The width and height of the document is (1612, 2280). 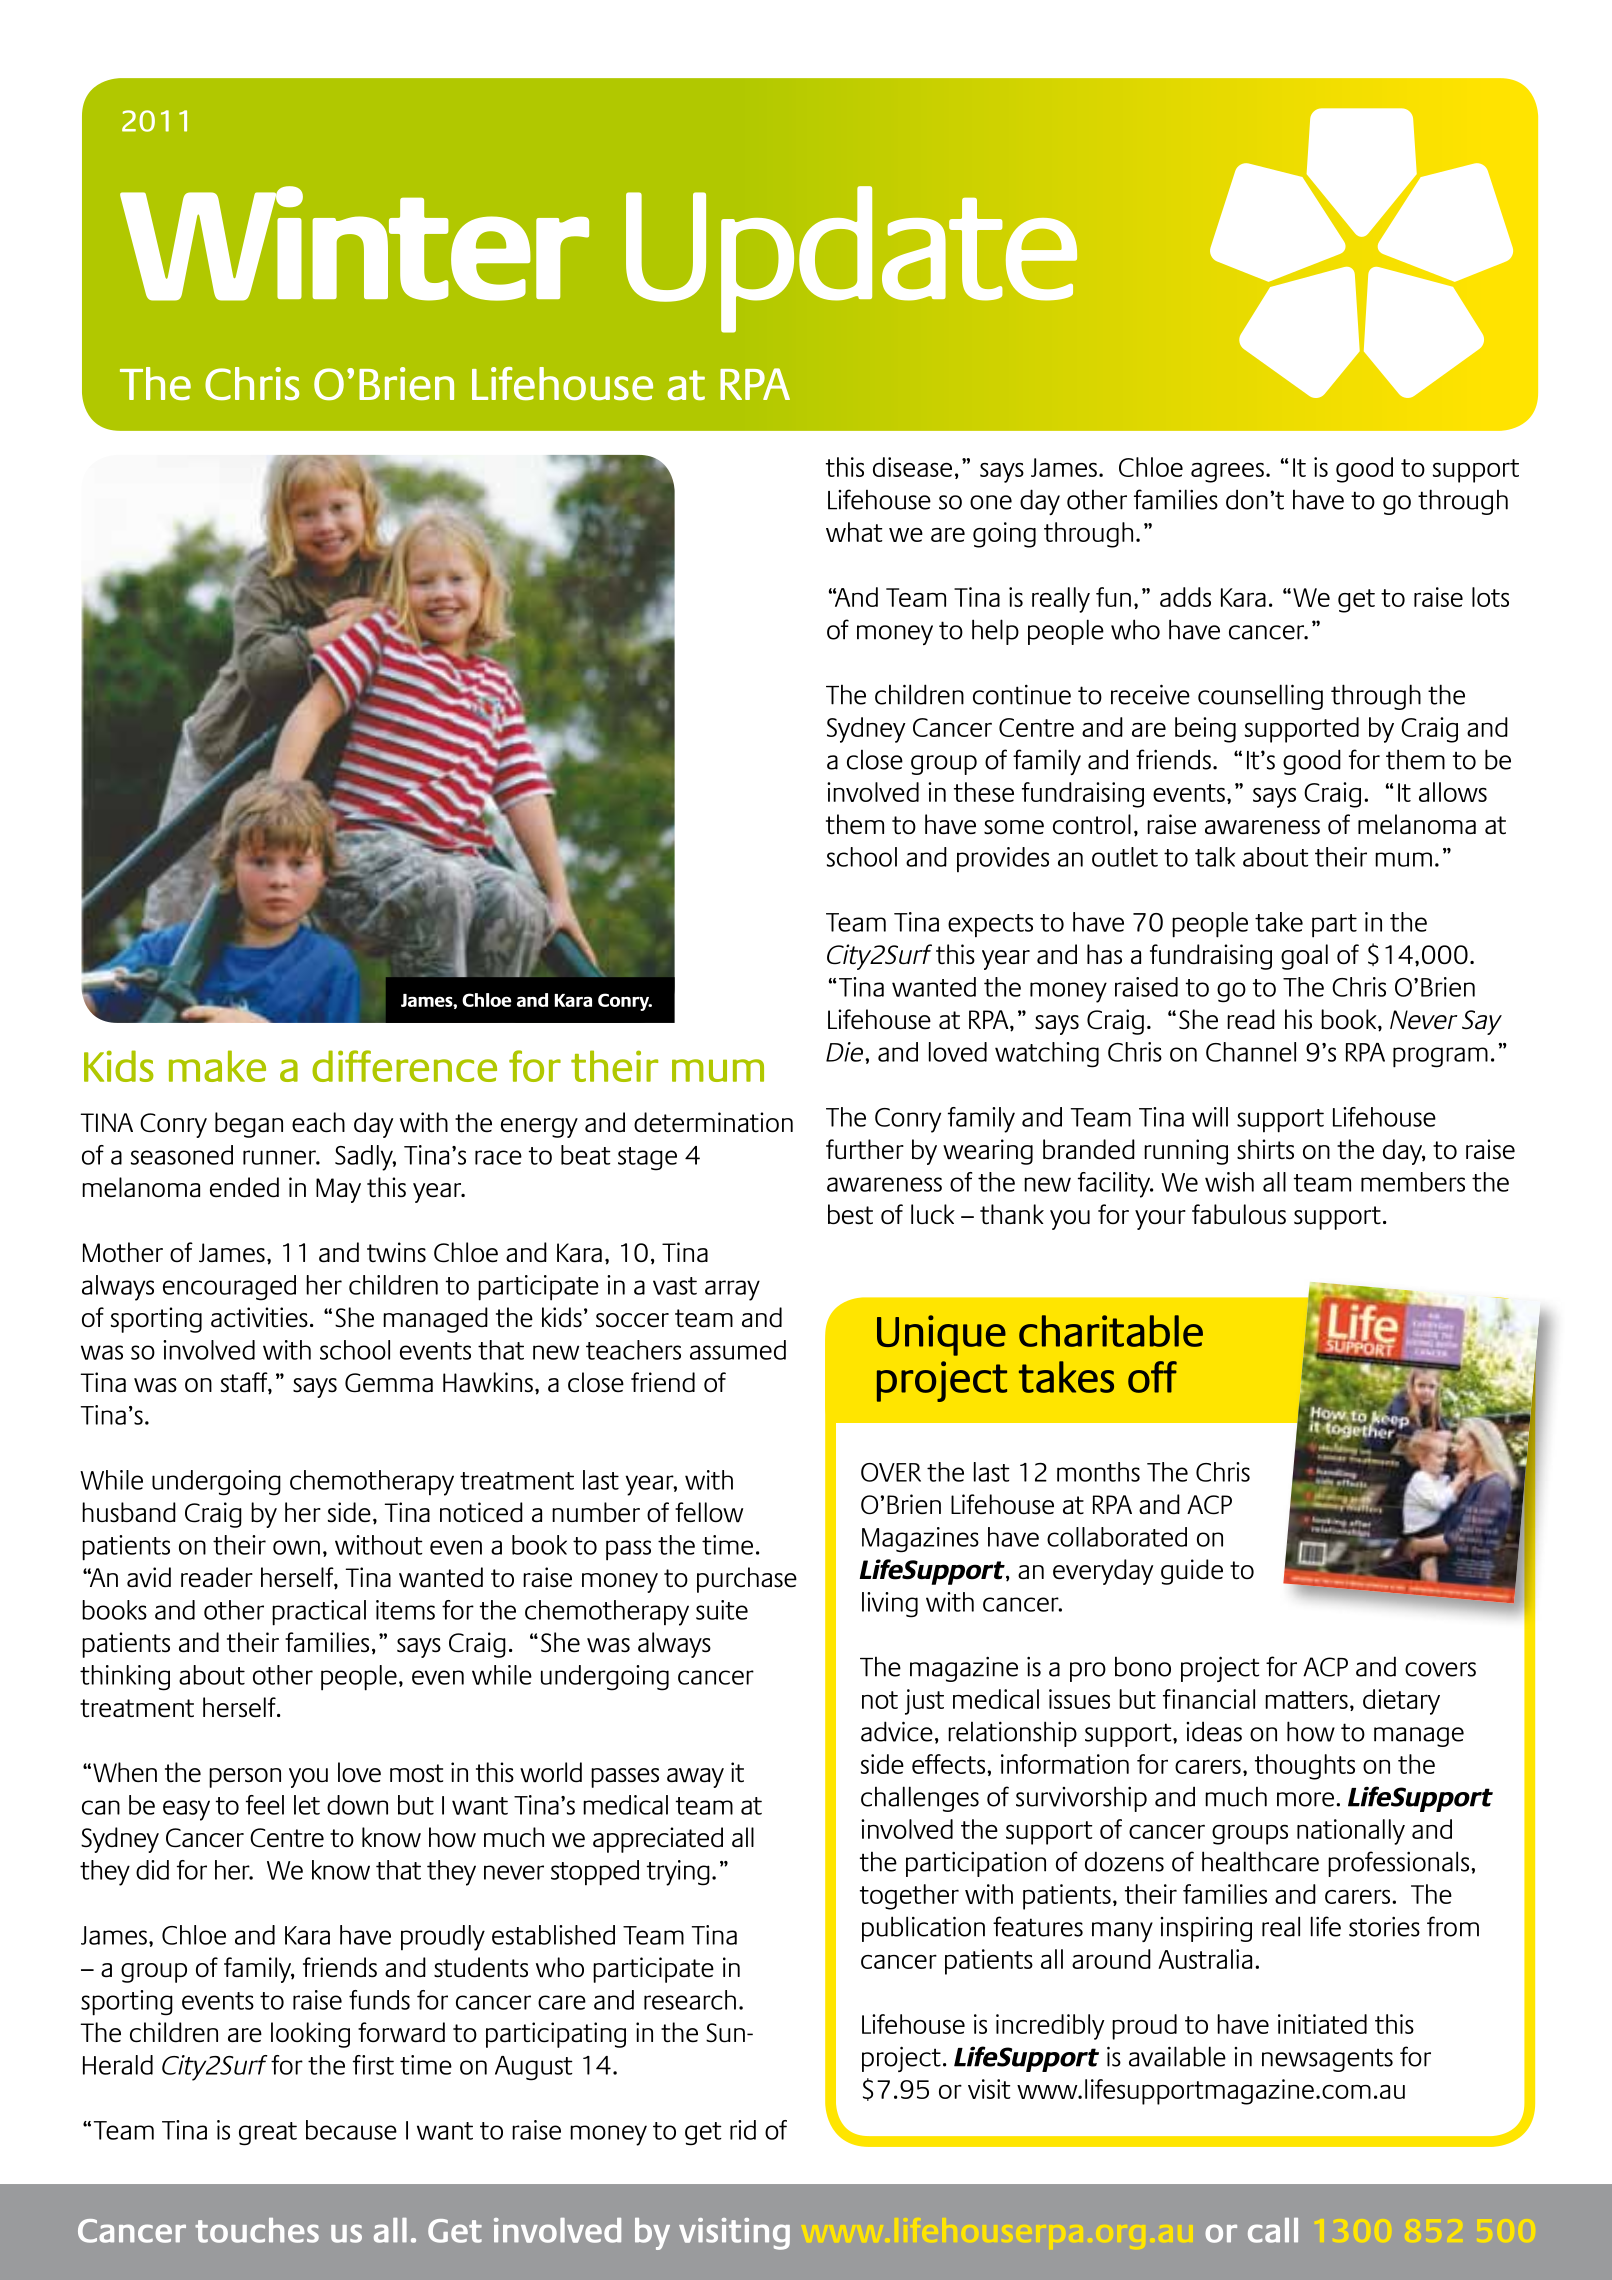 What do you see at coordinates (851, 259) in the document?
I see `Update` at bounding box center [851, 259].
